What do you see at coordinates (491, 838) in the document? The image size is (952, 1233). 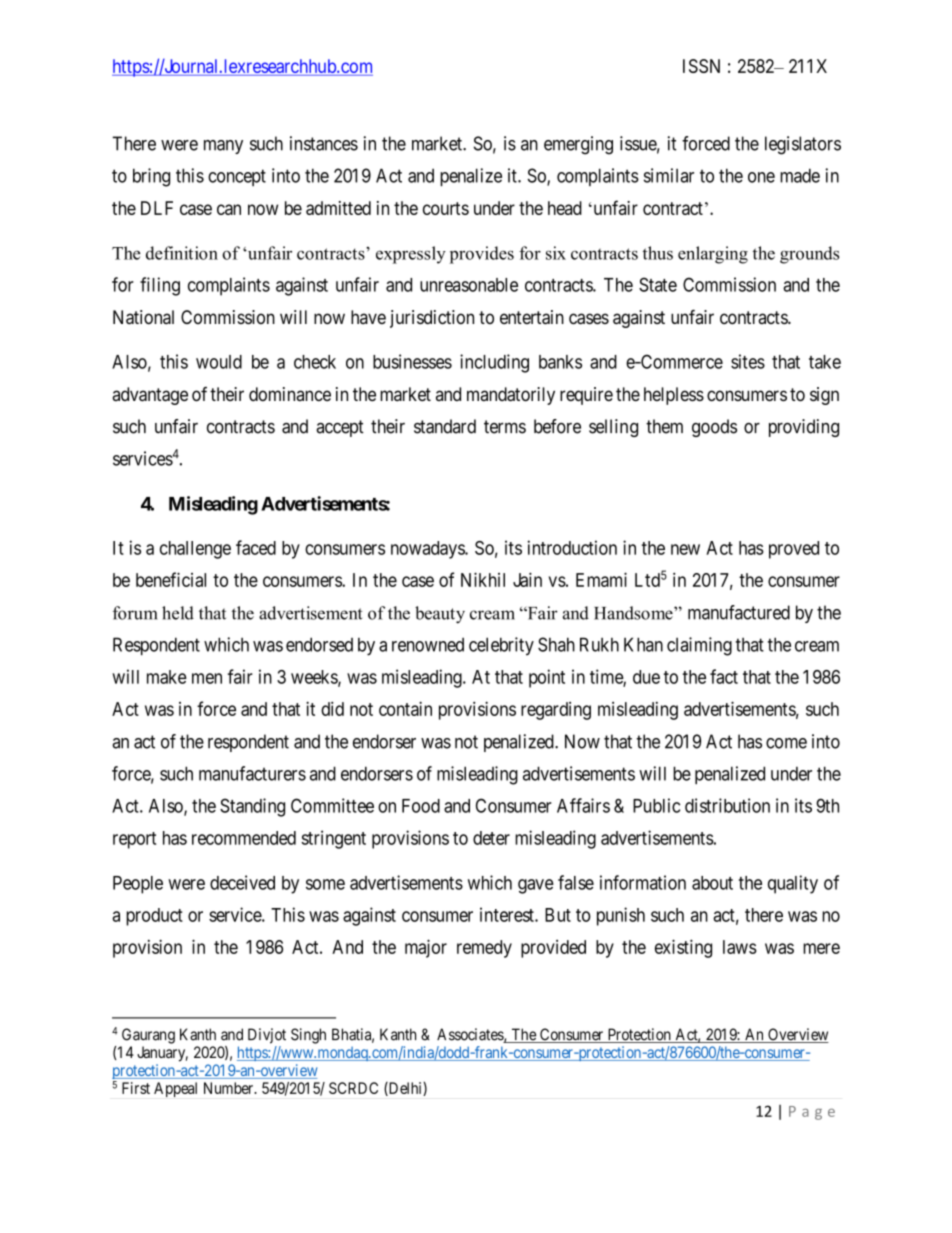 I see `deter` at bounding box center [491, 838].
